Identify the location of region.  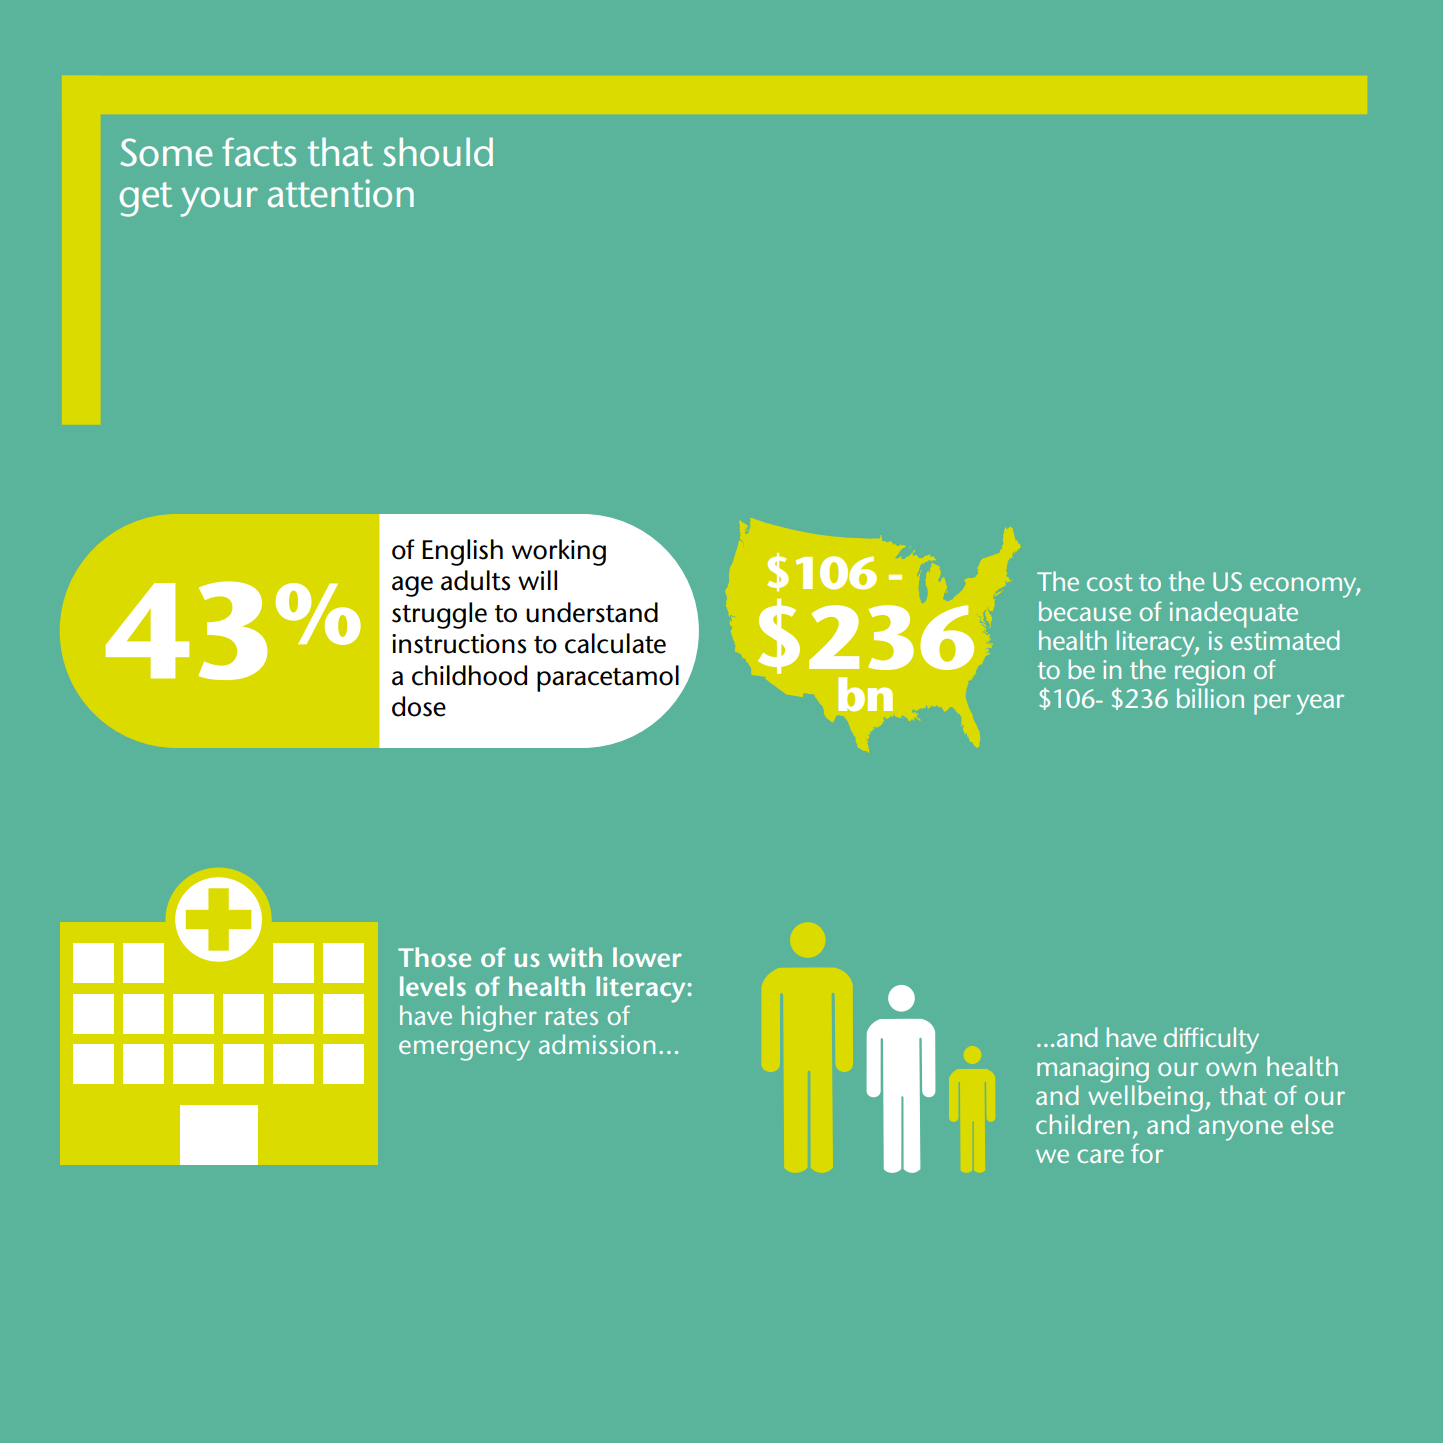
(1210, 673).
